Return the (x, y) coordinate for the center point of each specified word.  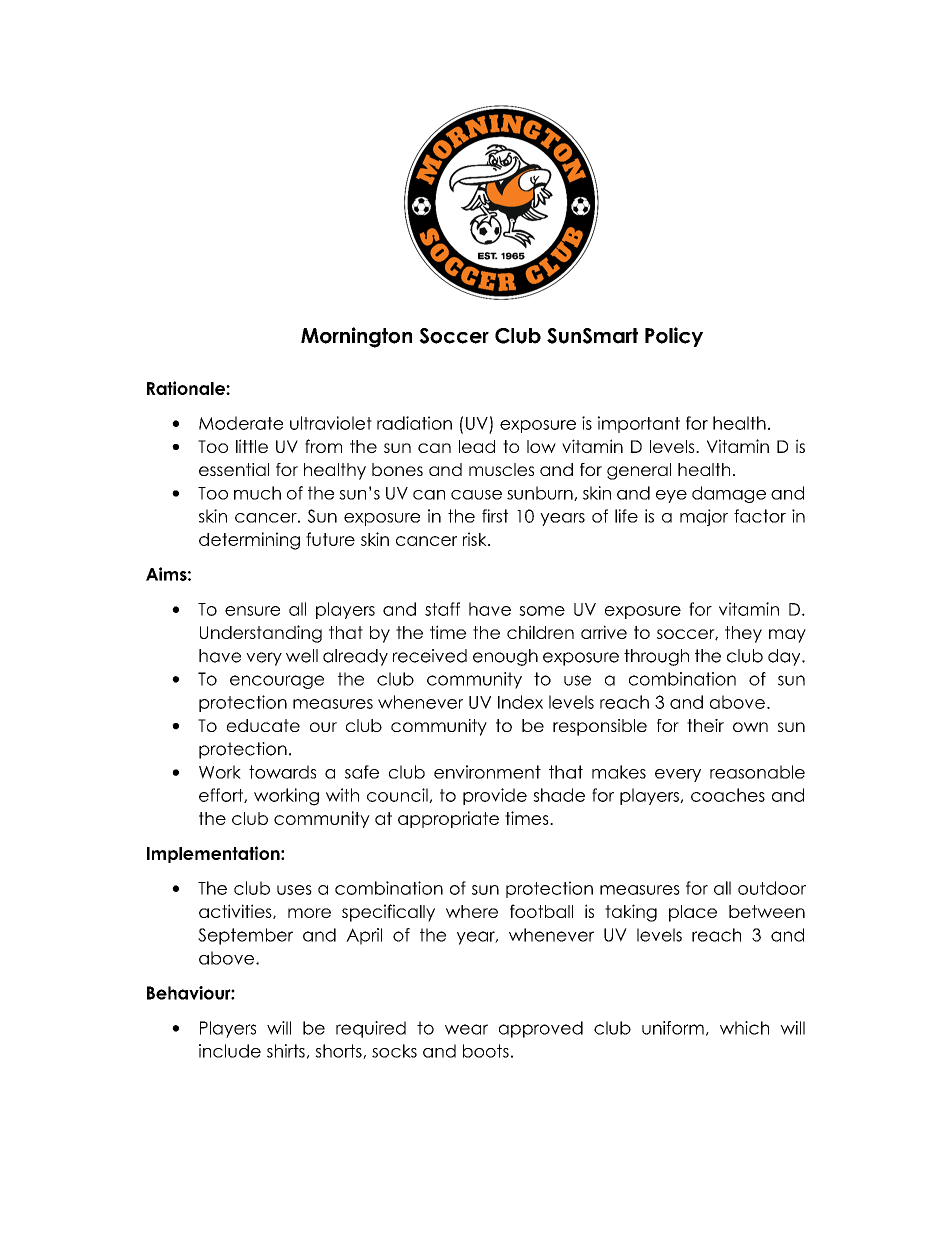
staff (442, 609)
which (744, 1028)
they (743, 634)
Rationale (187, 388)
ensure (252, 611)
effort (222, 795)
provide (495, 796)
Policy (674, 337)
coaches (728, 795)
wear (466, 1029)
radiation (414, 423)
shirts (286, 1051)
